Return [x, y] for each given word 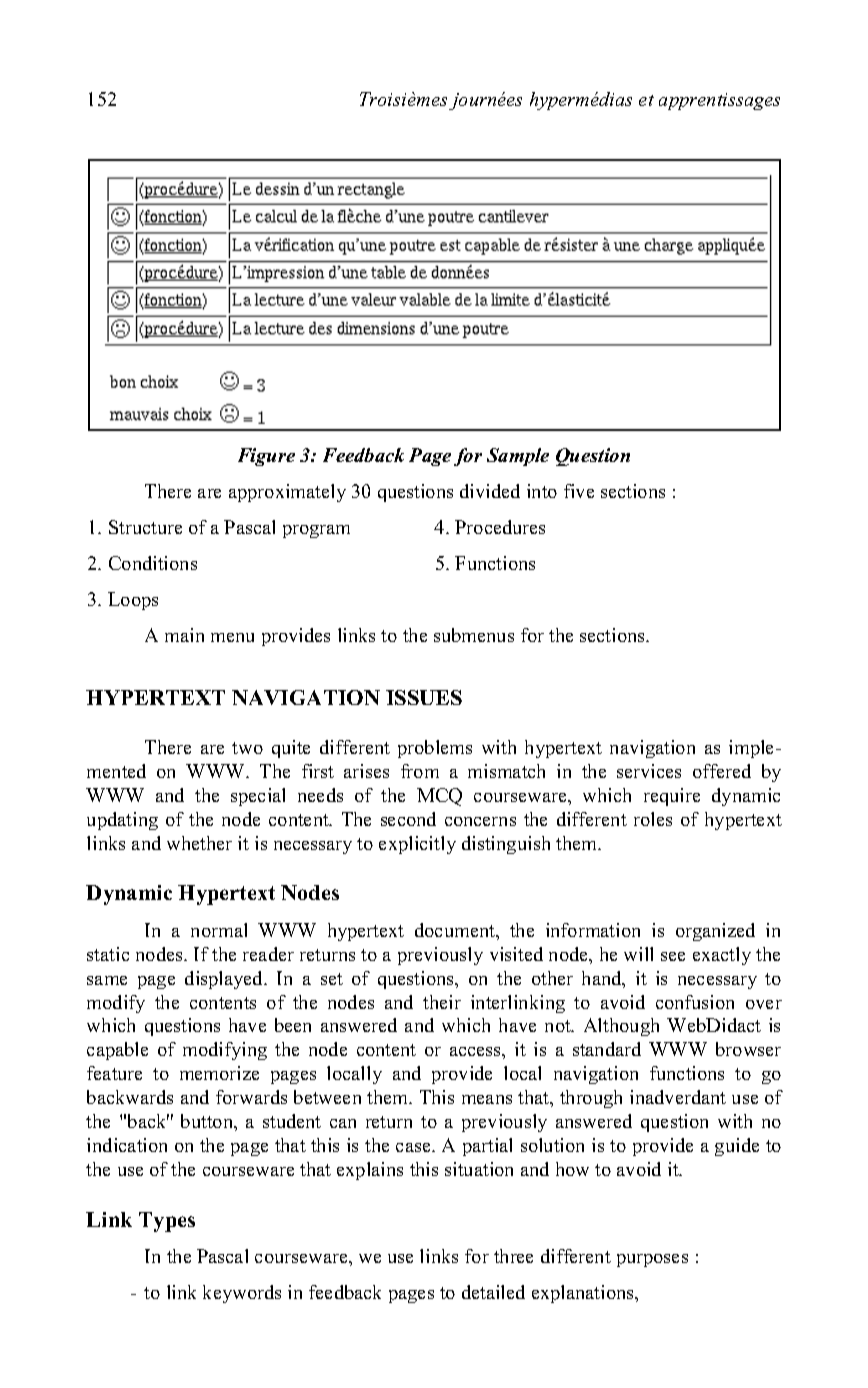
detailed [493, 1292]
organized [715, 932]
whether [199, 843]
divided [490, 491]
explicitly [417, 845]
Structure [145, 527]
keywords [242, 1294]
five [579, 491]
